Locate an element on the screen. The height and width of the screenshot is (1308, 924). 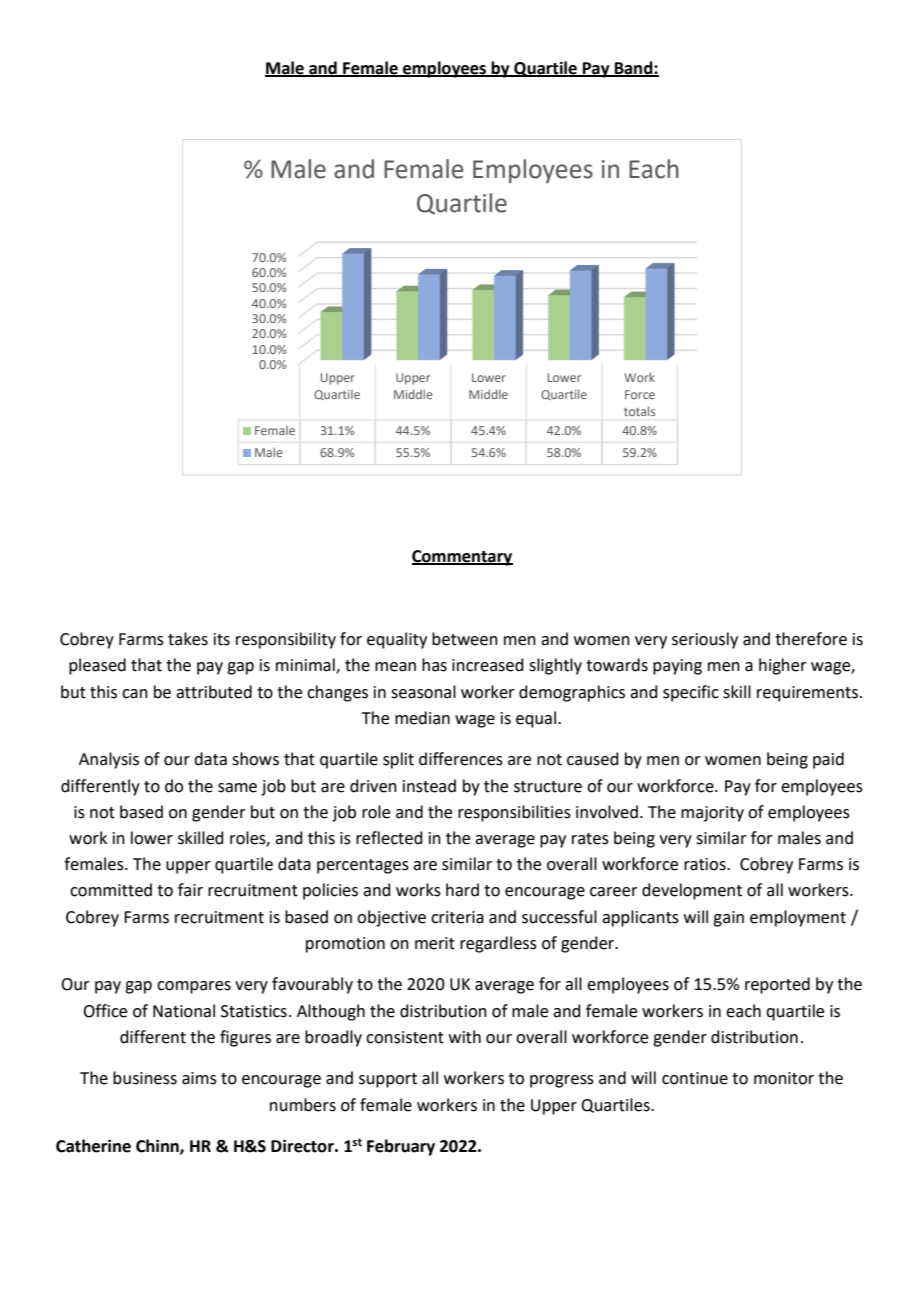
same is located at coordinates (237, 788).
